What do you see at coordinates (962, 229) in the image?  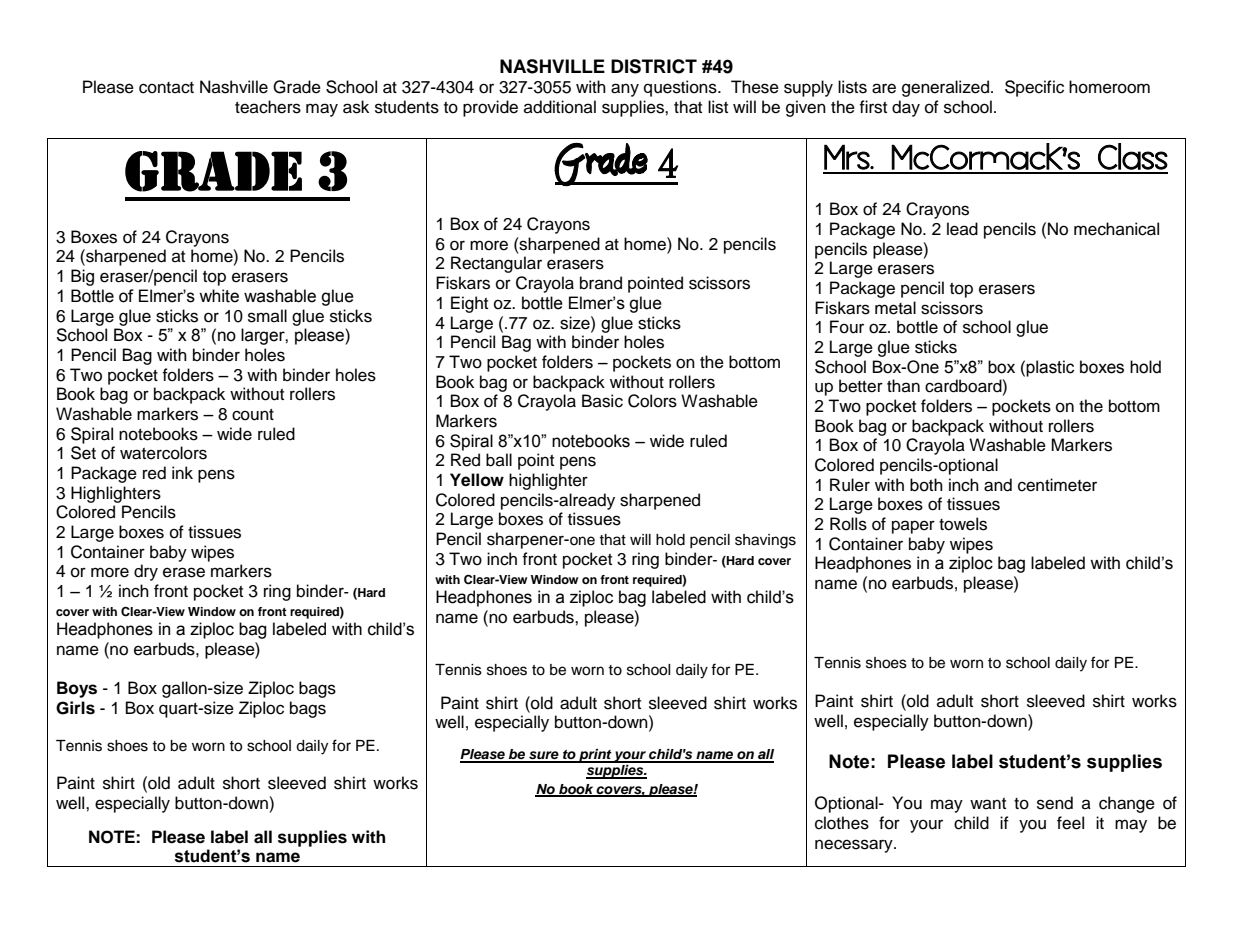 I see `lead` at bounding box center [962, 229].
